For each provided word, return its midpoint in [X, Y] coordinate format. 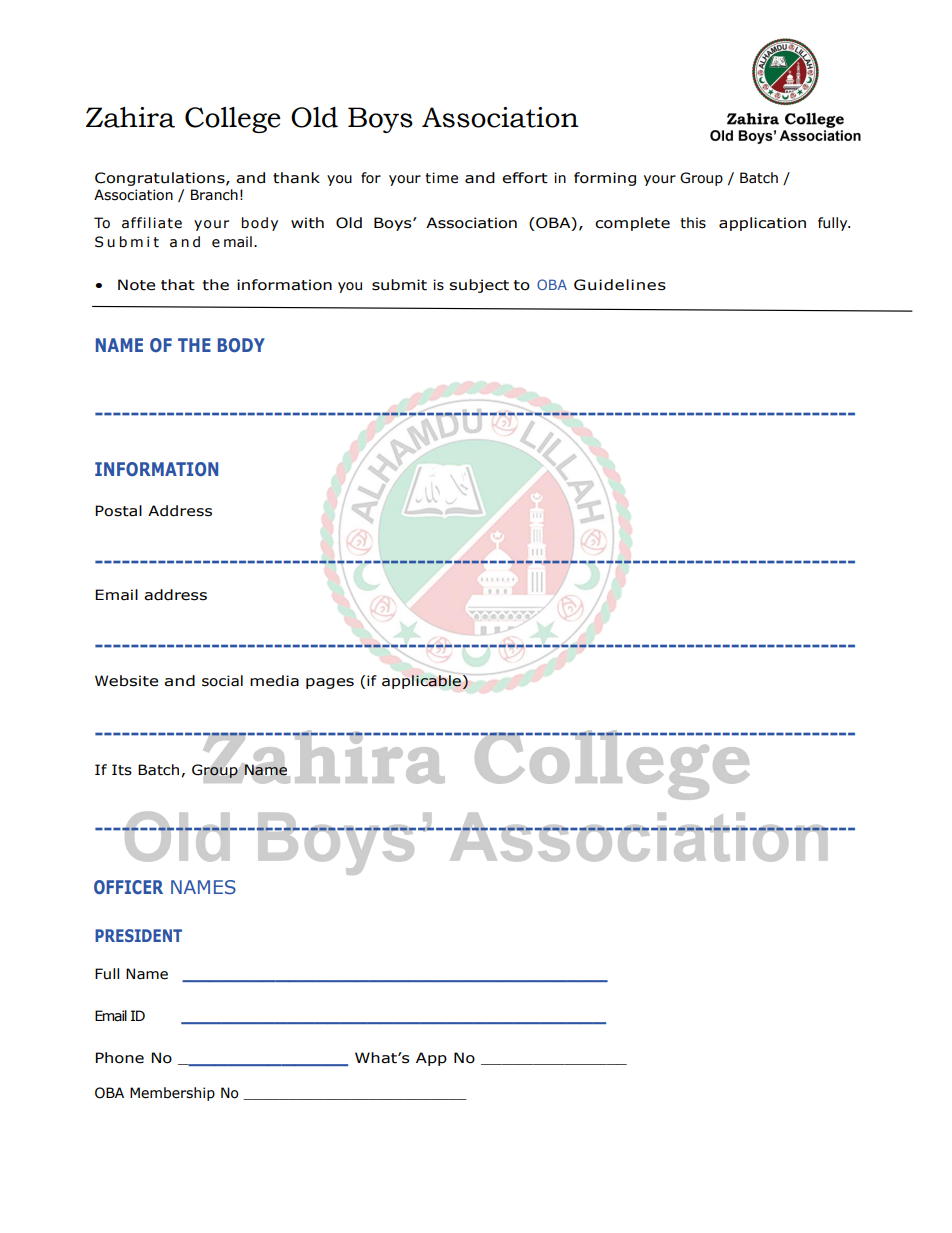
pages [330, 683]
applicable [422, 682]
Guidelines [620, 285]
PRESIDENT [138, 935]
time [441, 178]
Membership [172, 1094]
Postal [118, 511]
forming [605, 179]
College [233, 120]
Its [122, 770]
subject [479, 286]
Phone [119, 1058]
